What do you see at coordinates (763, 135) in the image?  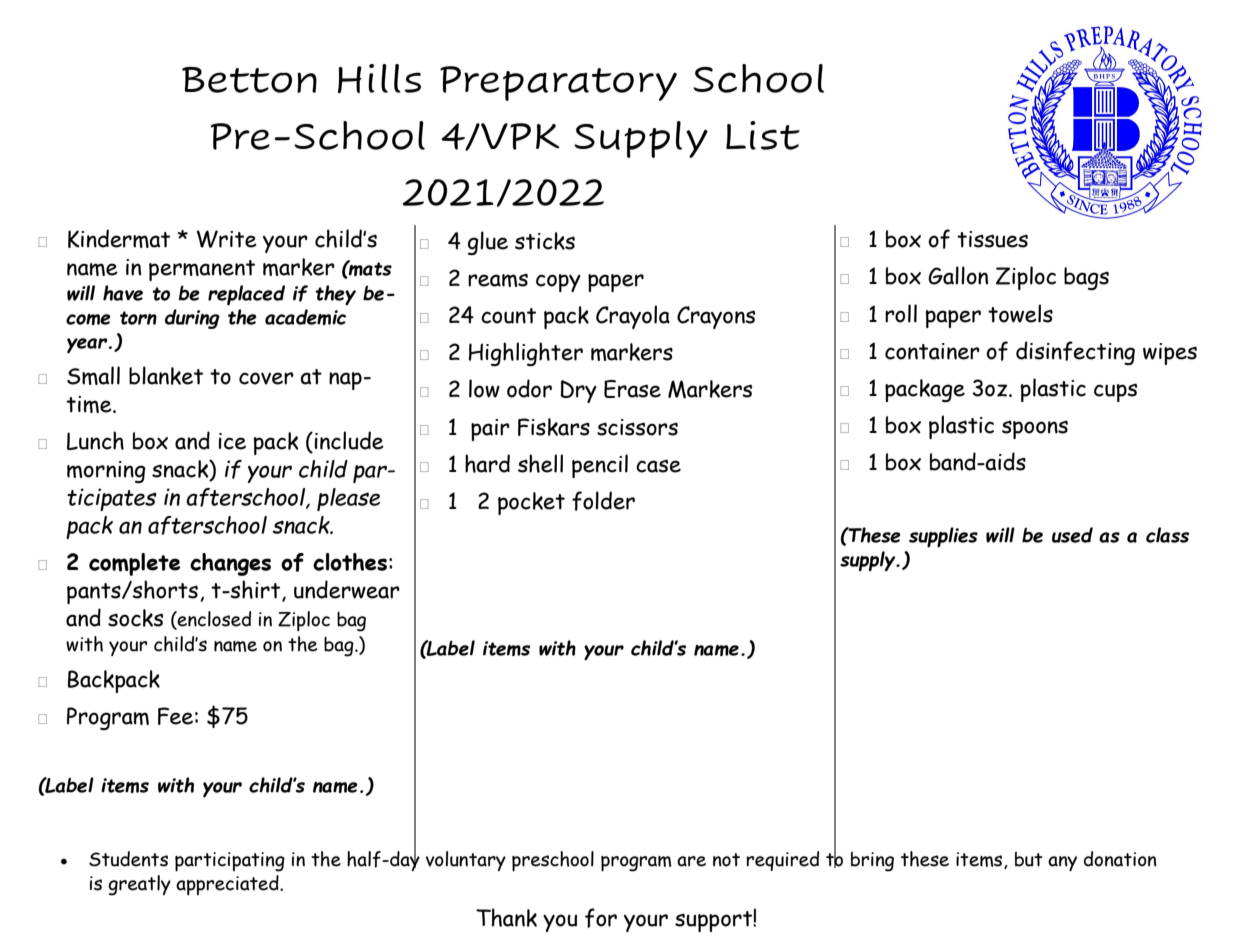 I see `List` at bounding box center [763, 135].
